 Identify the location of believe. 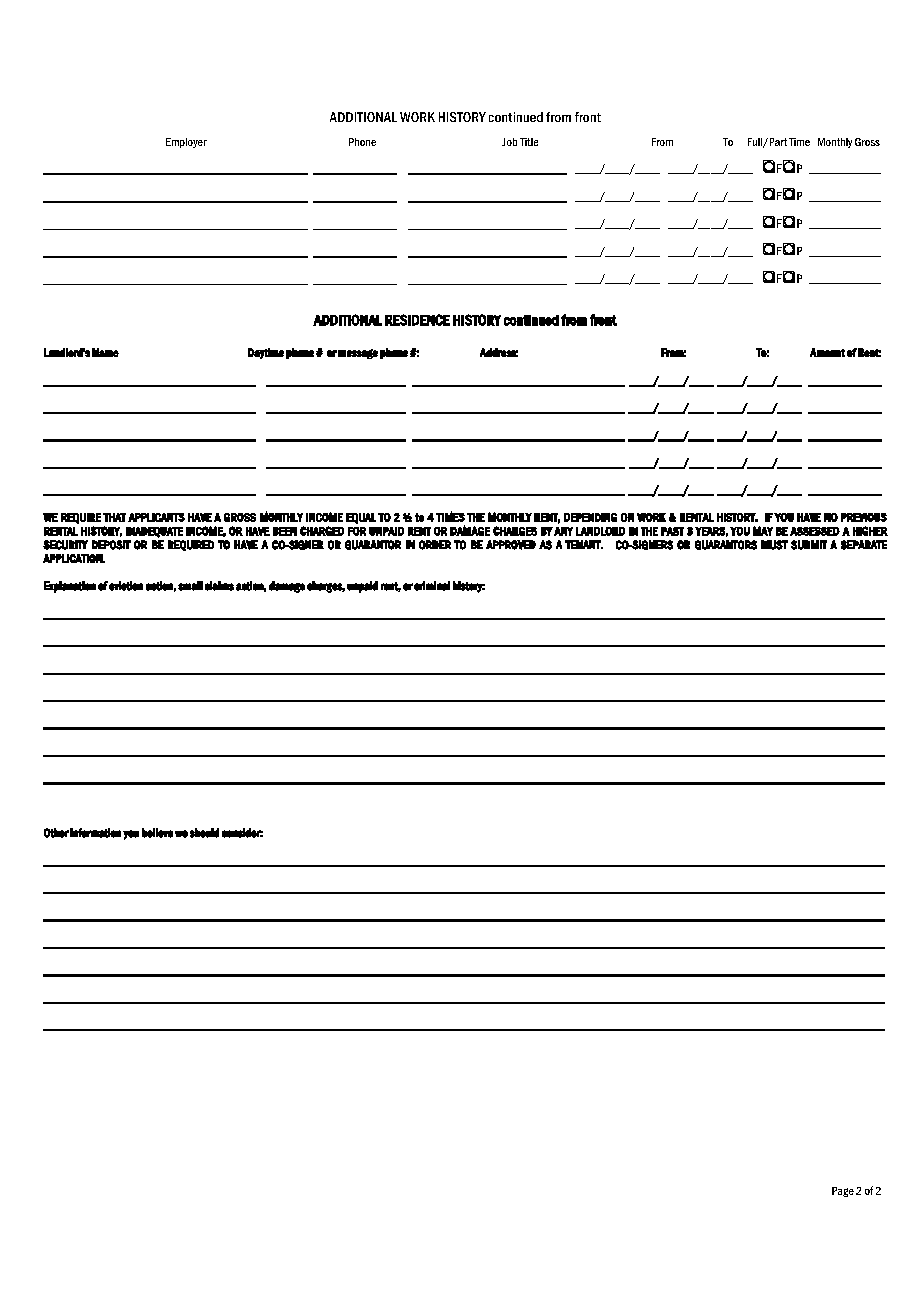
(157, 833).
